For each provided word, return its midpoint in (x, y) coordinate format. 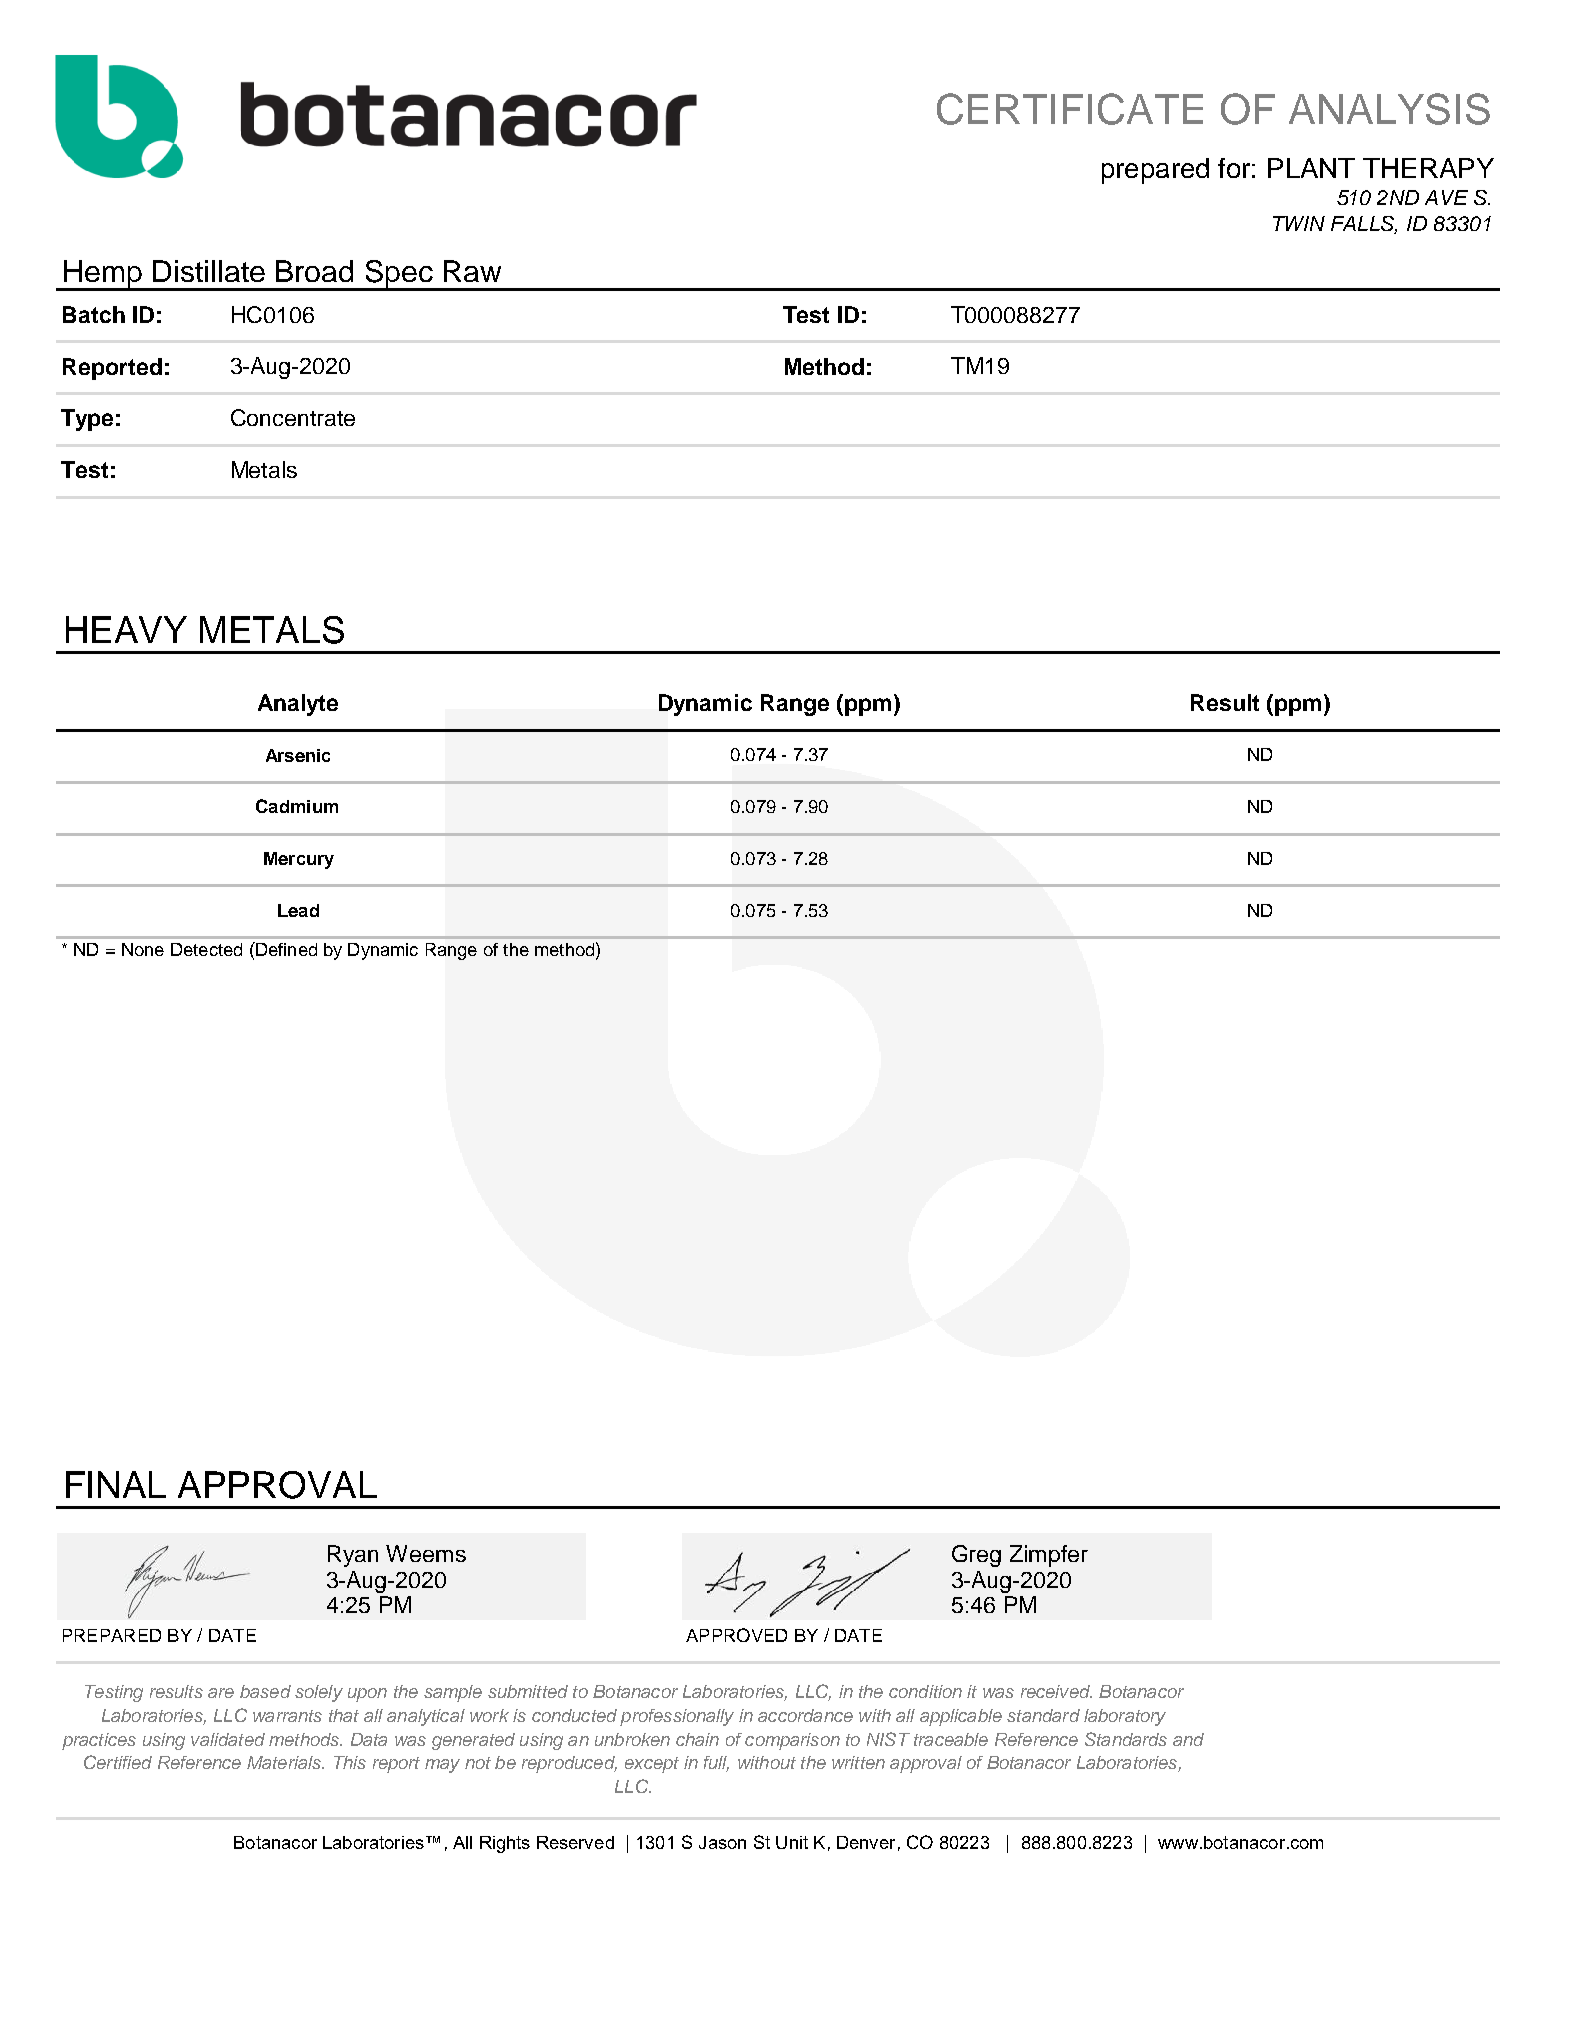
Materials (285, 1762)
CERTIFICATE (1070, 109)
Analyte (298, 705)
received (1056, 1691)
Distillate (209, 271)
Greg (976, 1556)
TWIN (1299, 223)
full (716, 1764)
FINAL (116, 1484)
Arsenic (298, 755)
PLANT (1311, 168)
